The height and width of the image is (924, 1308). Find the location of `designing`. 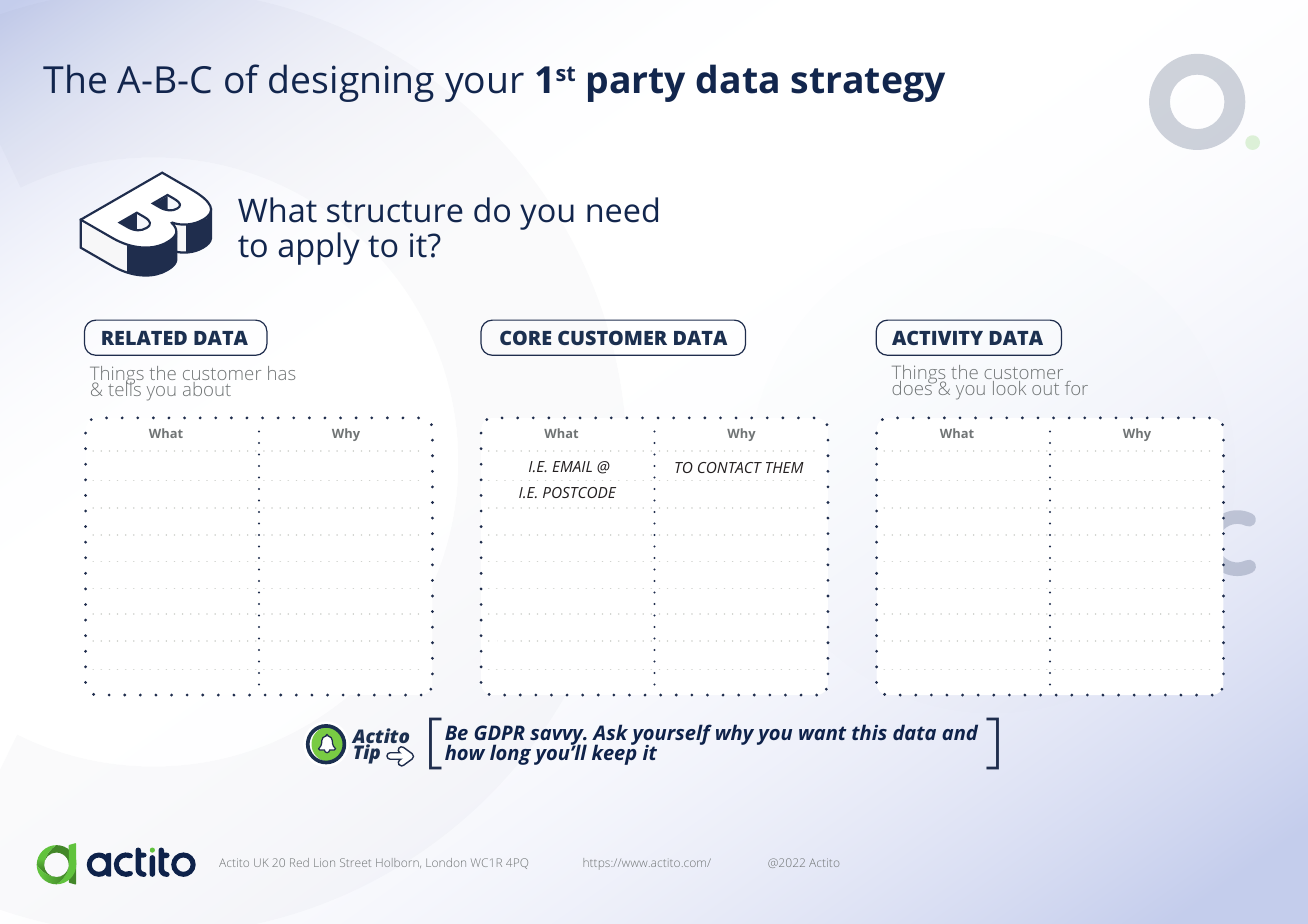

designing is located at coordinates (351, 83).
